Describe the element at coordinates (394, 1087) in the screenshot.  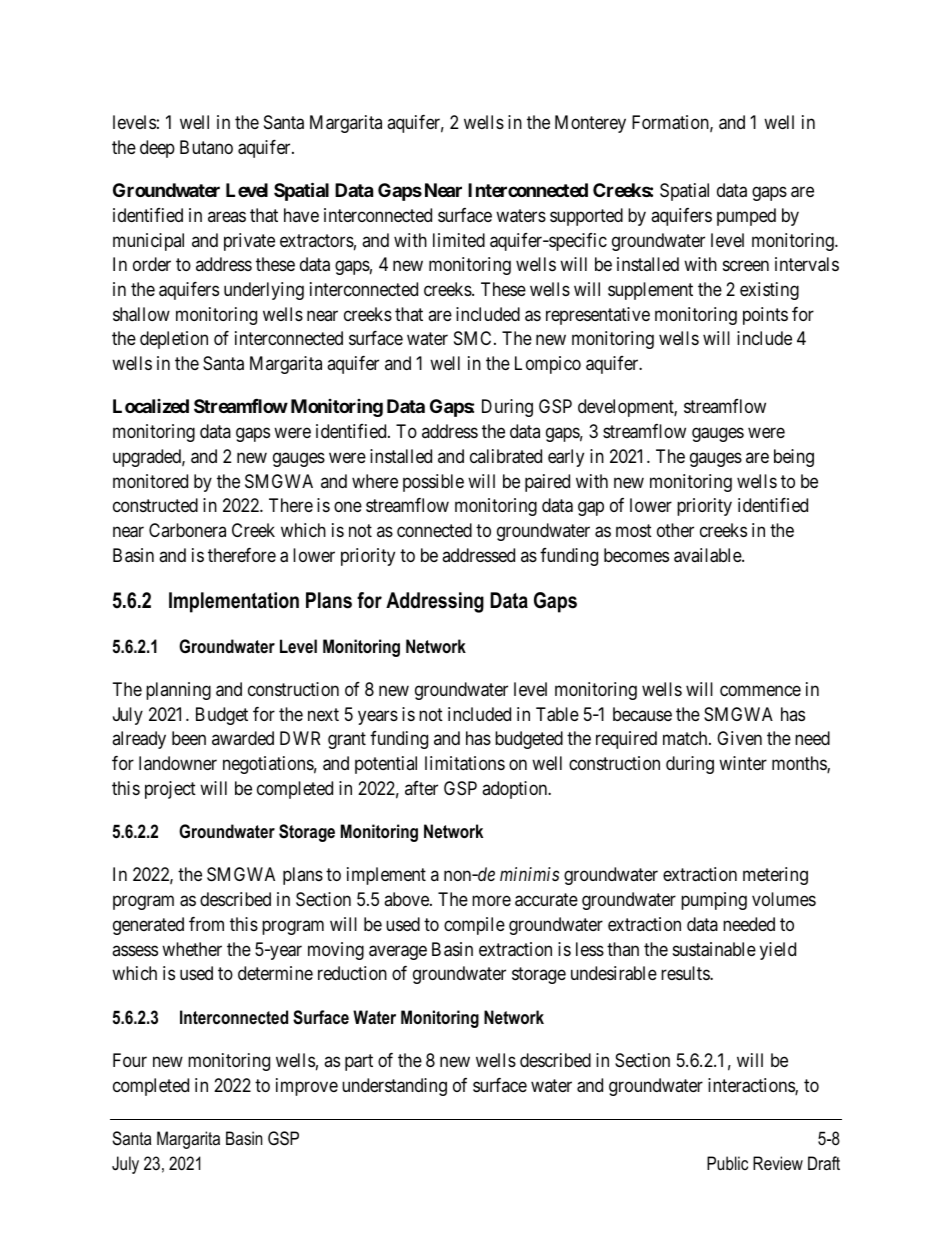
I see `understanding` at that location.
